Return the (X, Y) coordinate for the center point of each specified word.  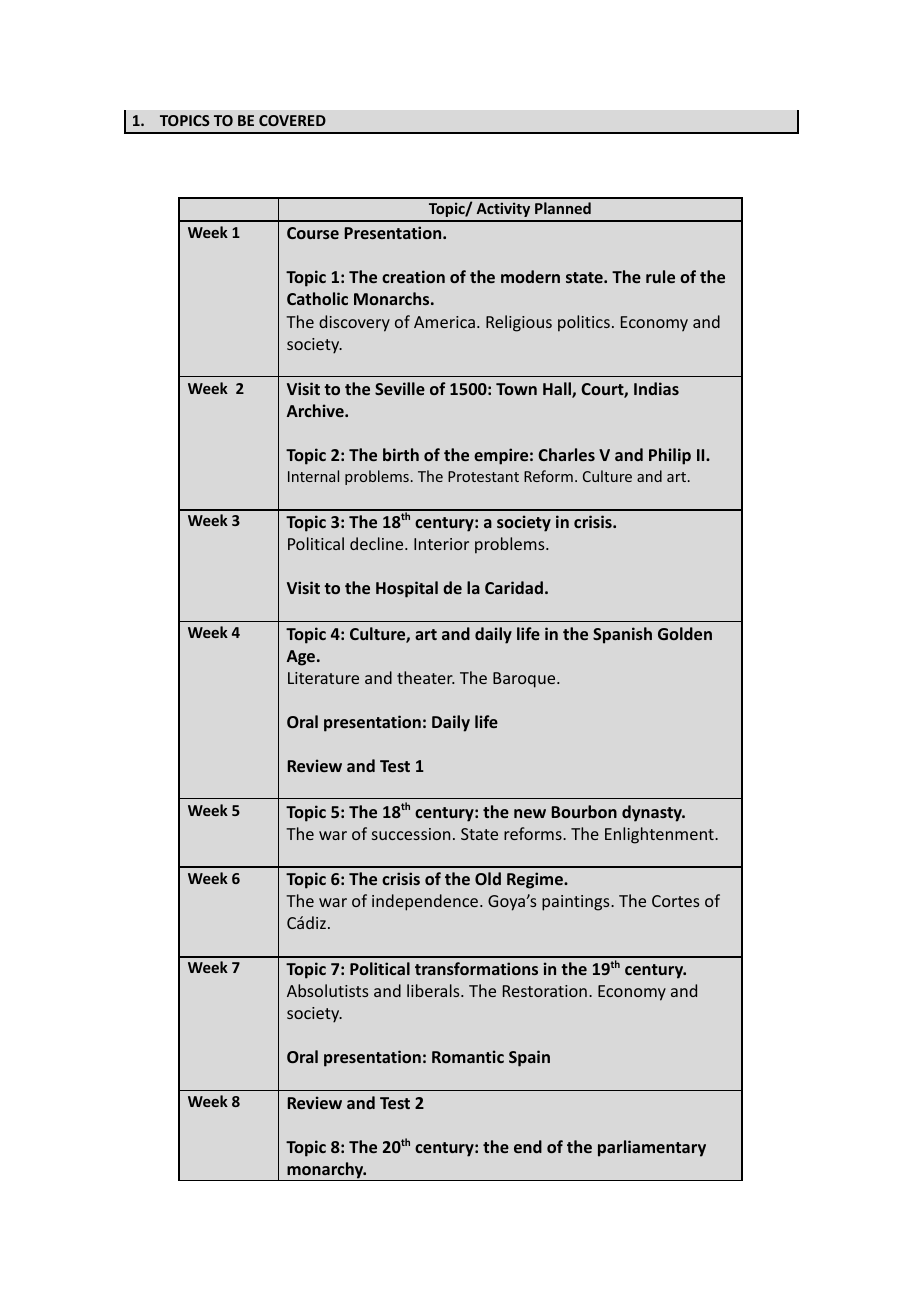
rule (660, 276)
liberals (434, 990)
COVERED (292, 120)
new (530, 813)
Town (516, 389)
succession (411, 834)
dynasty (653, 813)
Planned (563, 208)
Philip (670, 456)
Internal (313, 476)
